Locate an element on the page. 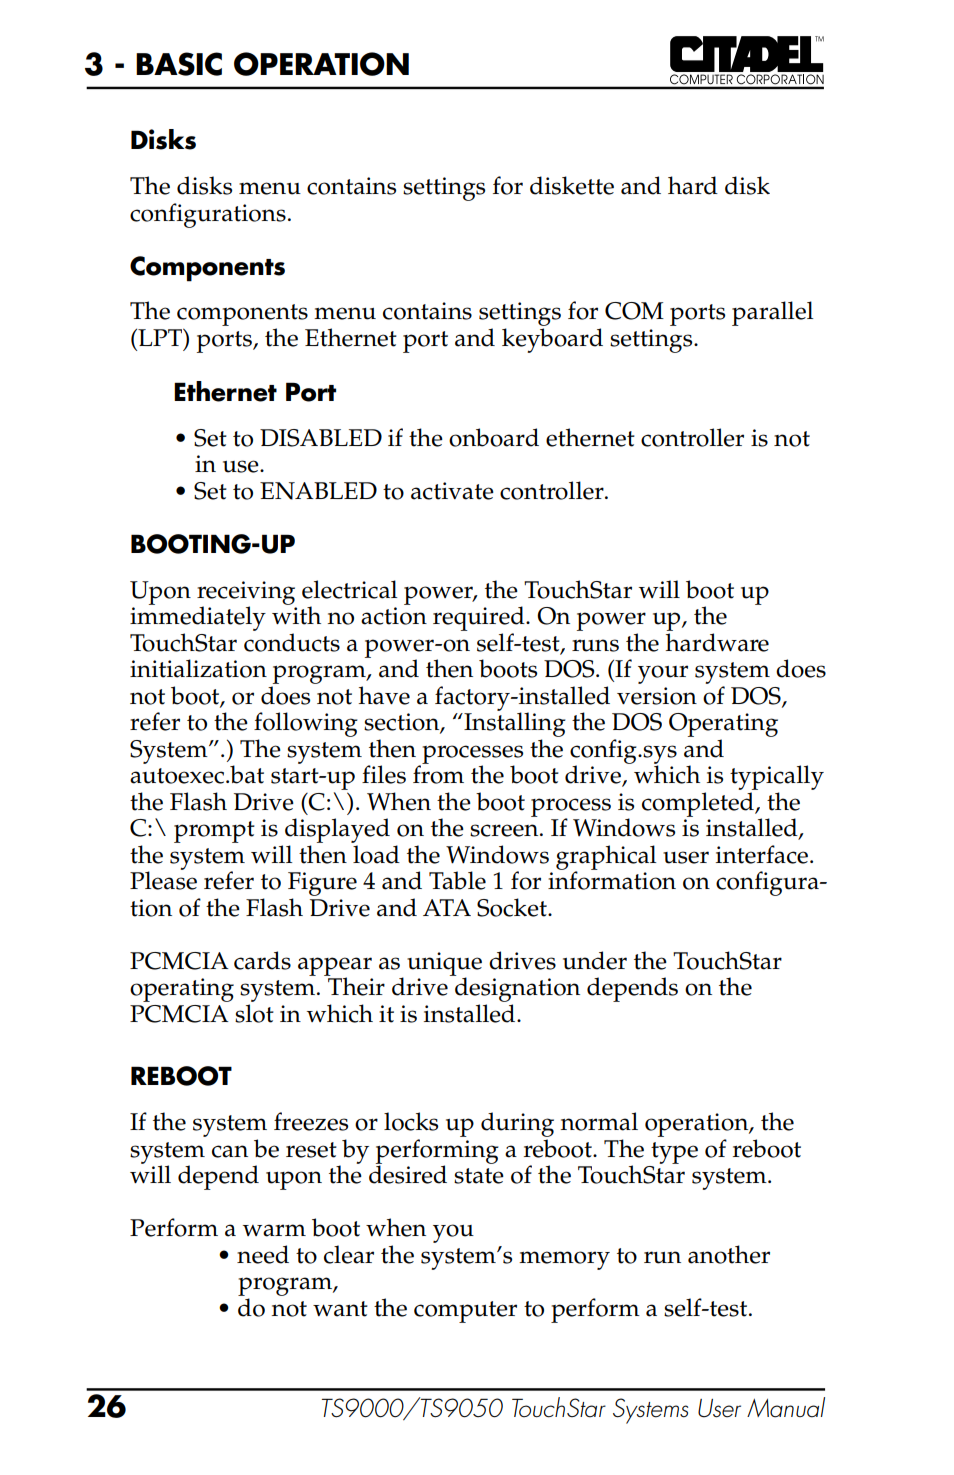 The height and width of the page is (1475, 954). prompt is located at coordinates (214, 832).
